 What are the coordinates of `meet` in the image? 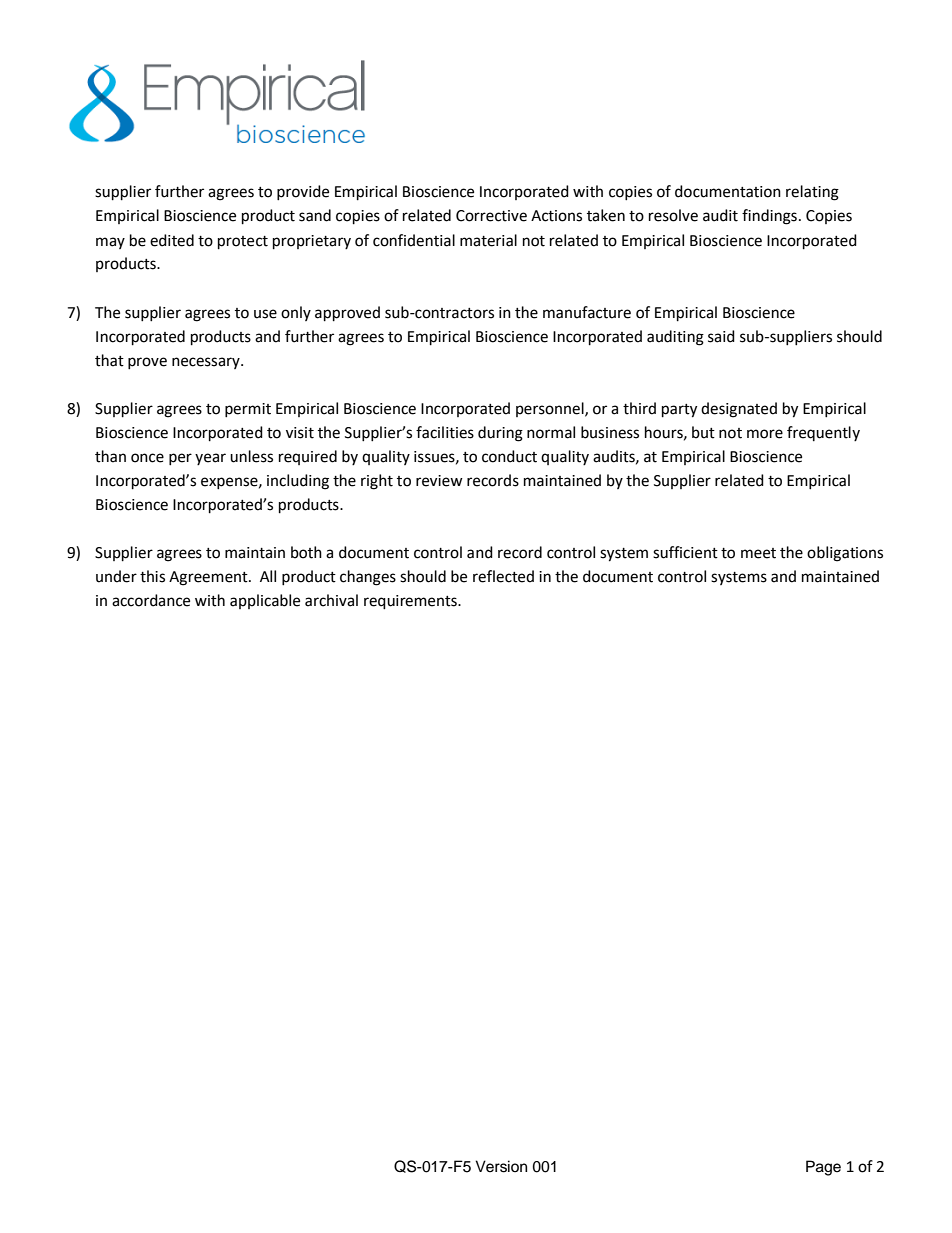 It's located at (758, 553).
